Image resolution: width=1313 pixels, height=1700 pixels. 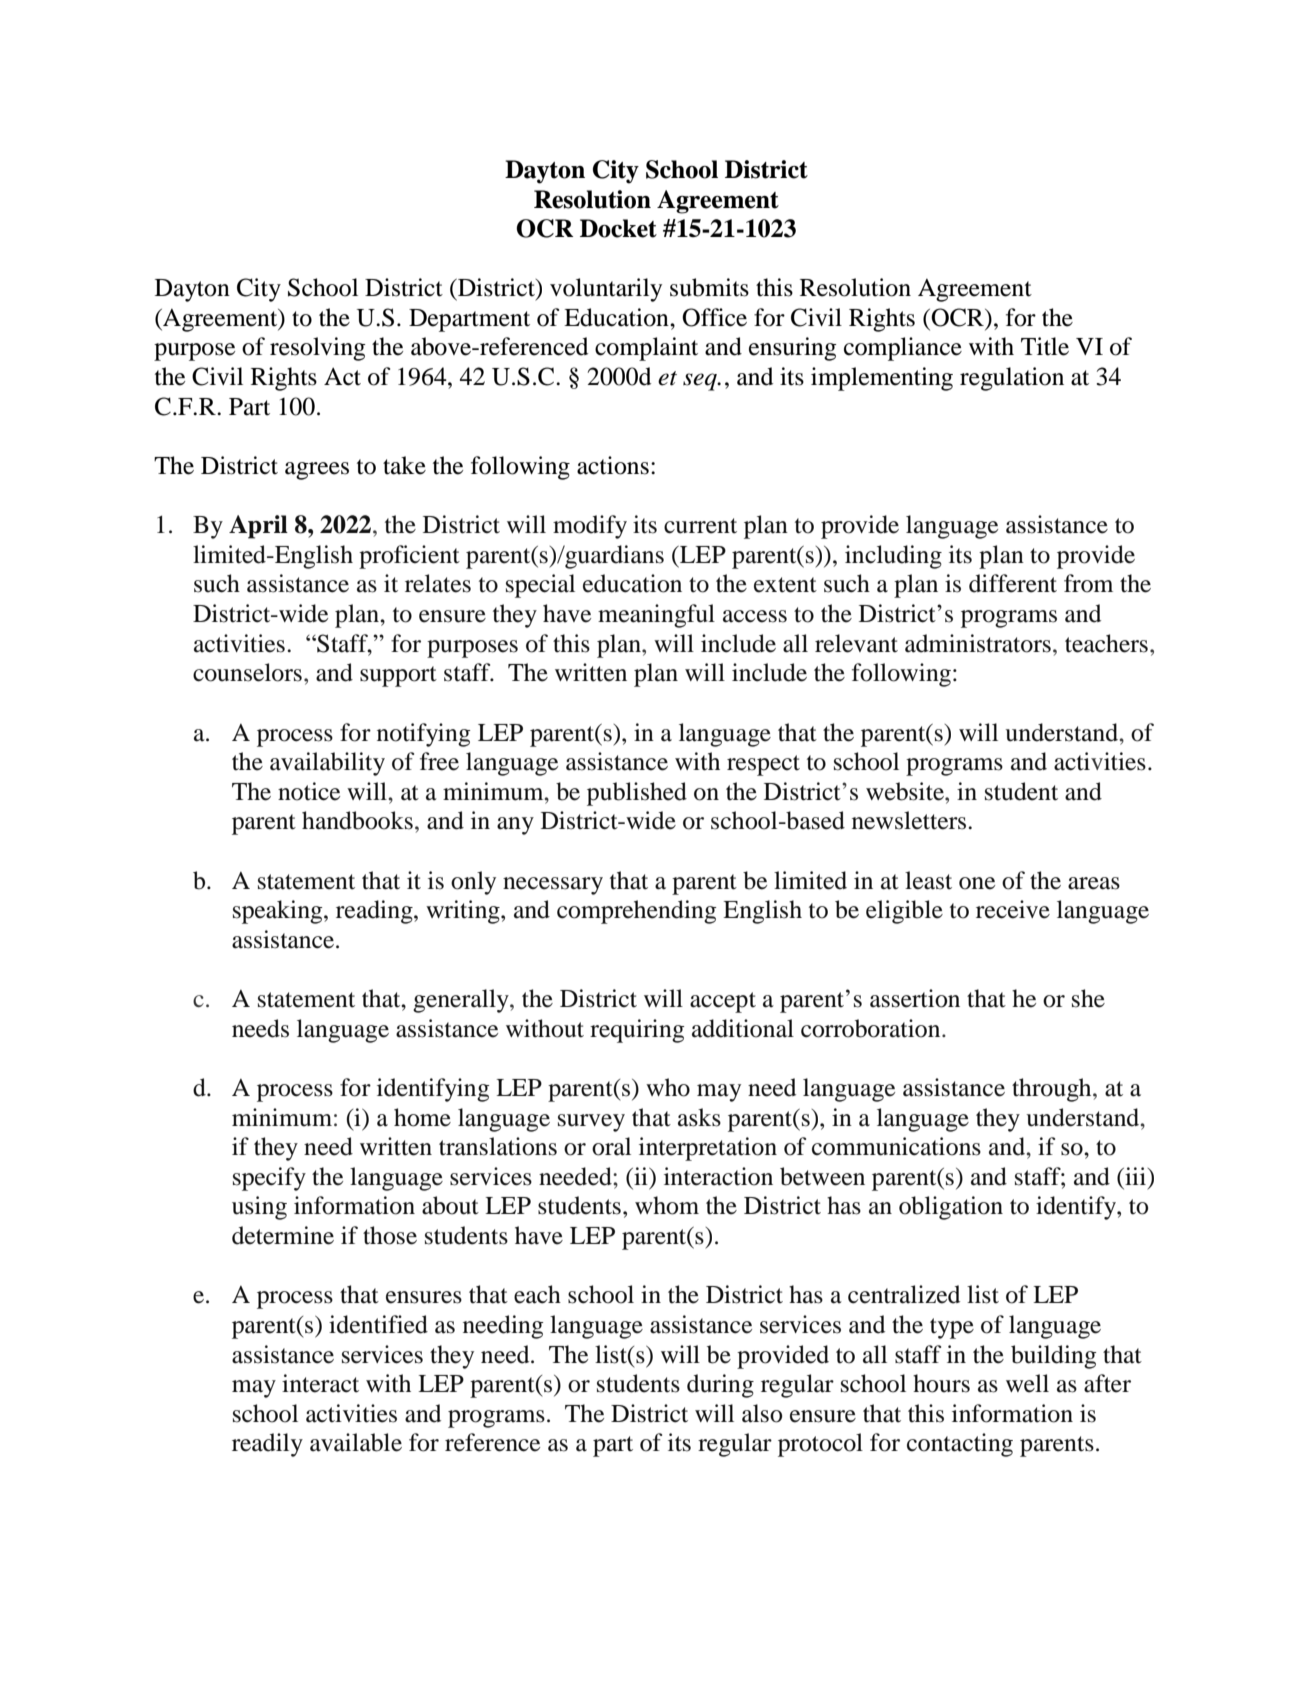 What do you see at coordinates (723, 1002) in the image?
I see `accept` at bounding box center [723, 1002].
